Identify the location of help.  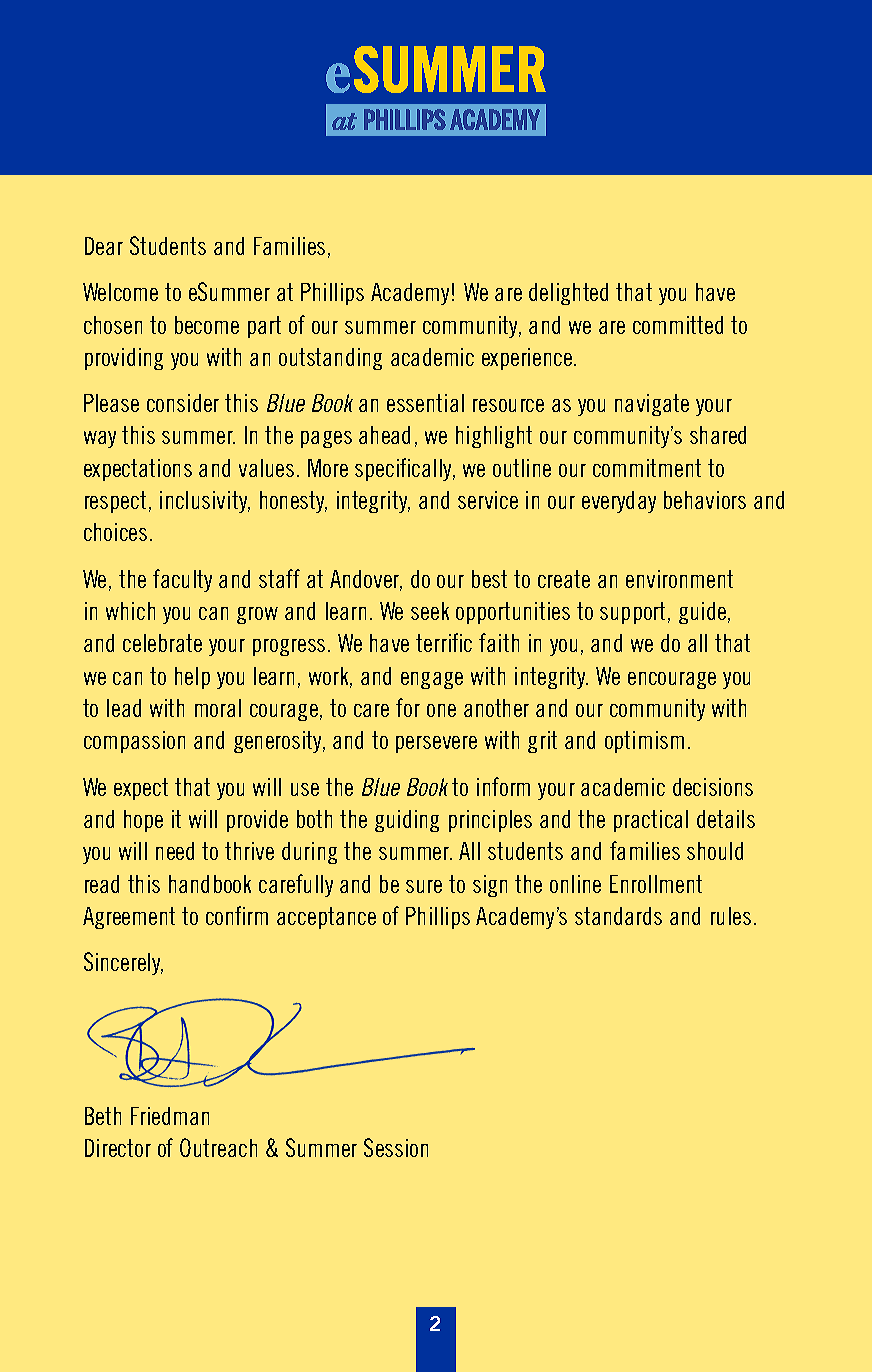
(192, 678).
